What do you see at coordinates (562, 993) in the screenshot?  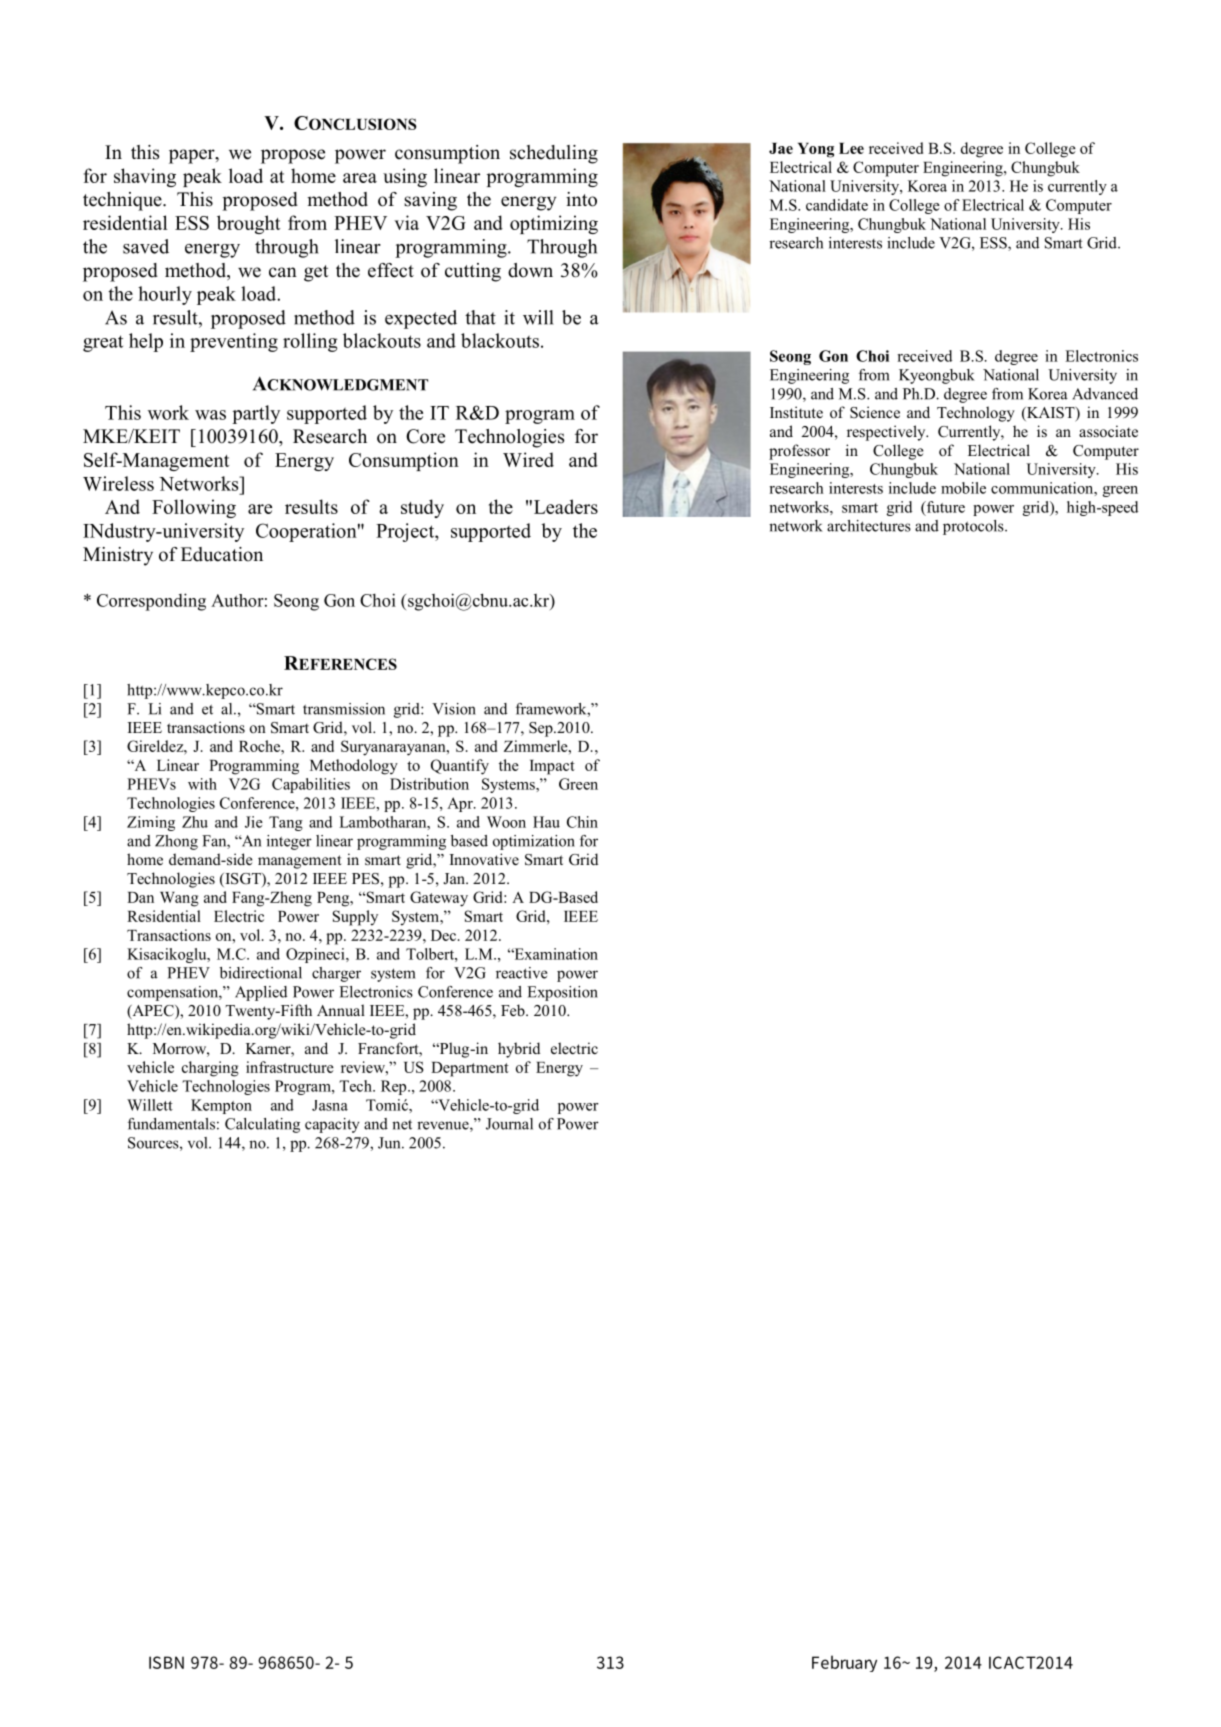 I see `Exposition` at bounding box center [562, 993].
